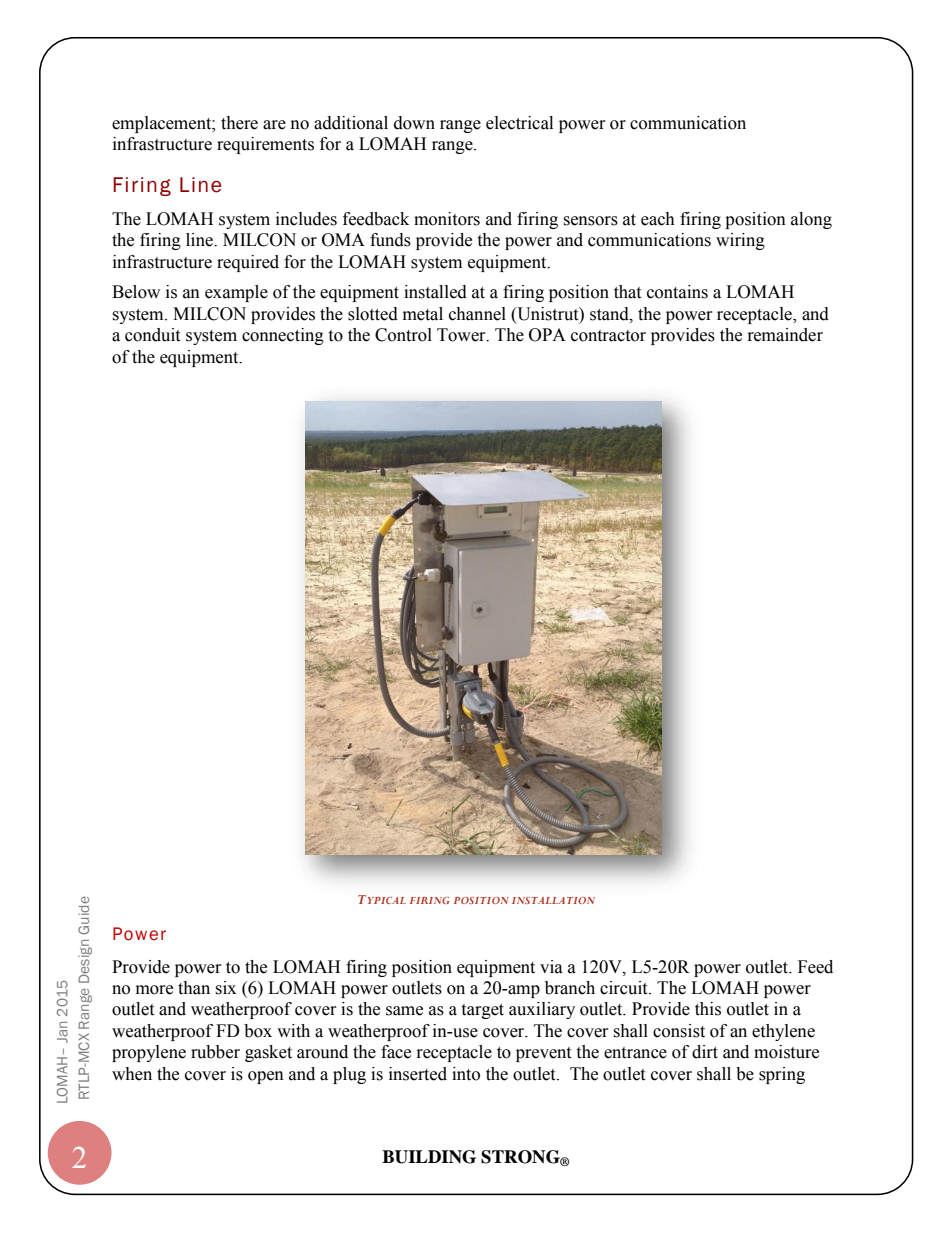 The height and width of the screenshot is (1233, 952). Describe the element at coordinates (553, 900) in the screenshot. I see `INSTALLATION` at that location.
